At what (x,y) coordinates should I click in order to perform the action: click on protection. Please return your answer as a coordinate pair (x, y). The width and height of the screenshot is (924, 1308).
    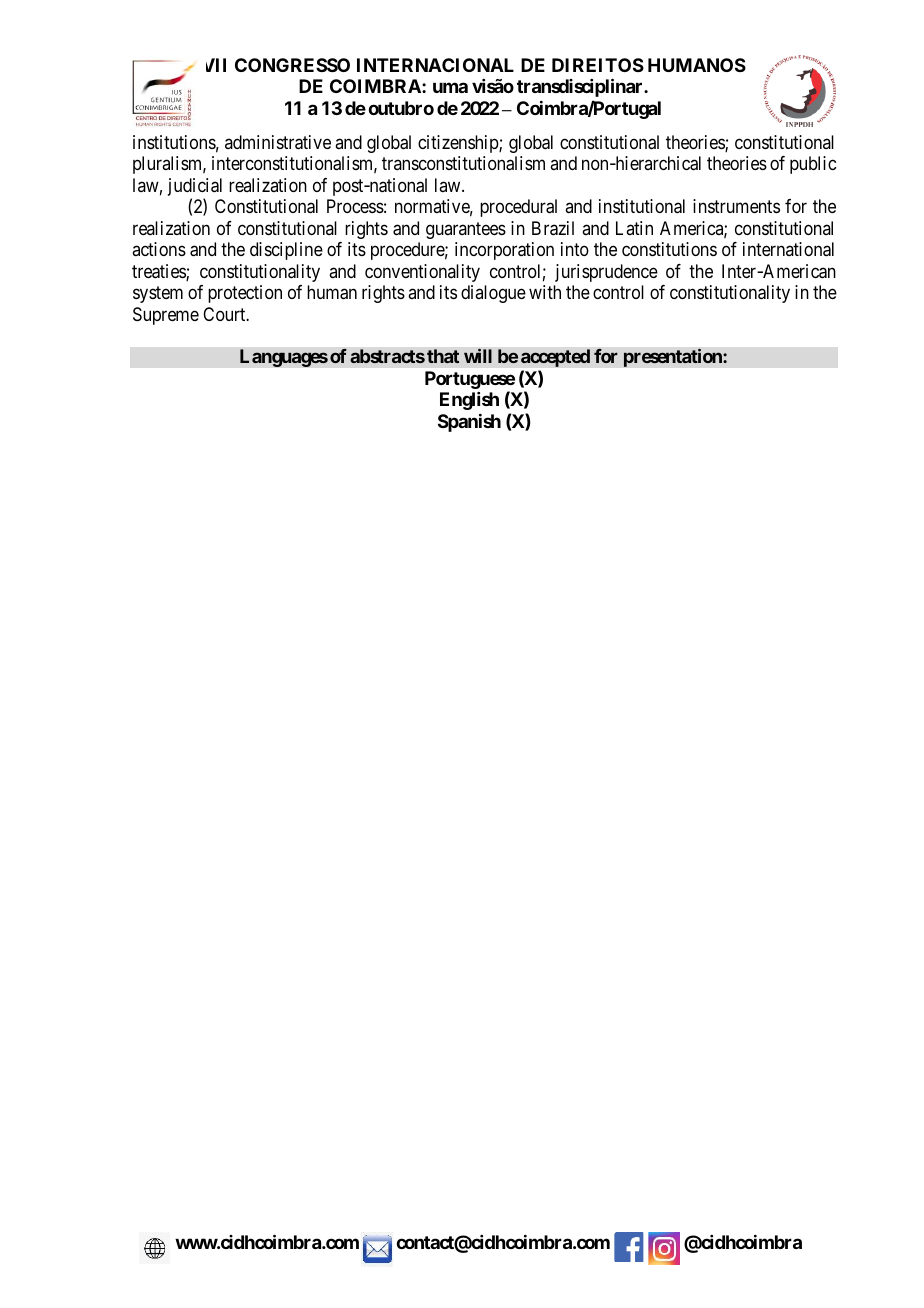
    Looking at the image, I should click on (245, 294).
